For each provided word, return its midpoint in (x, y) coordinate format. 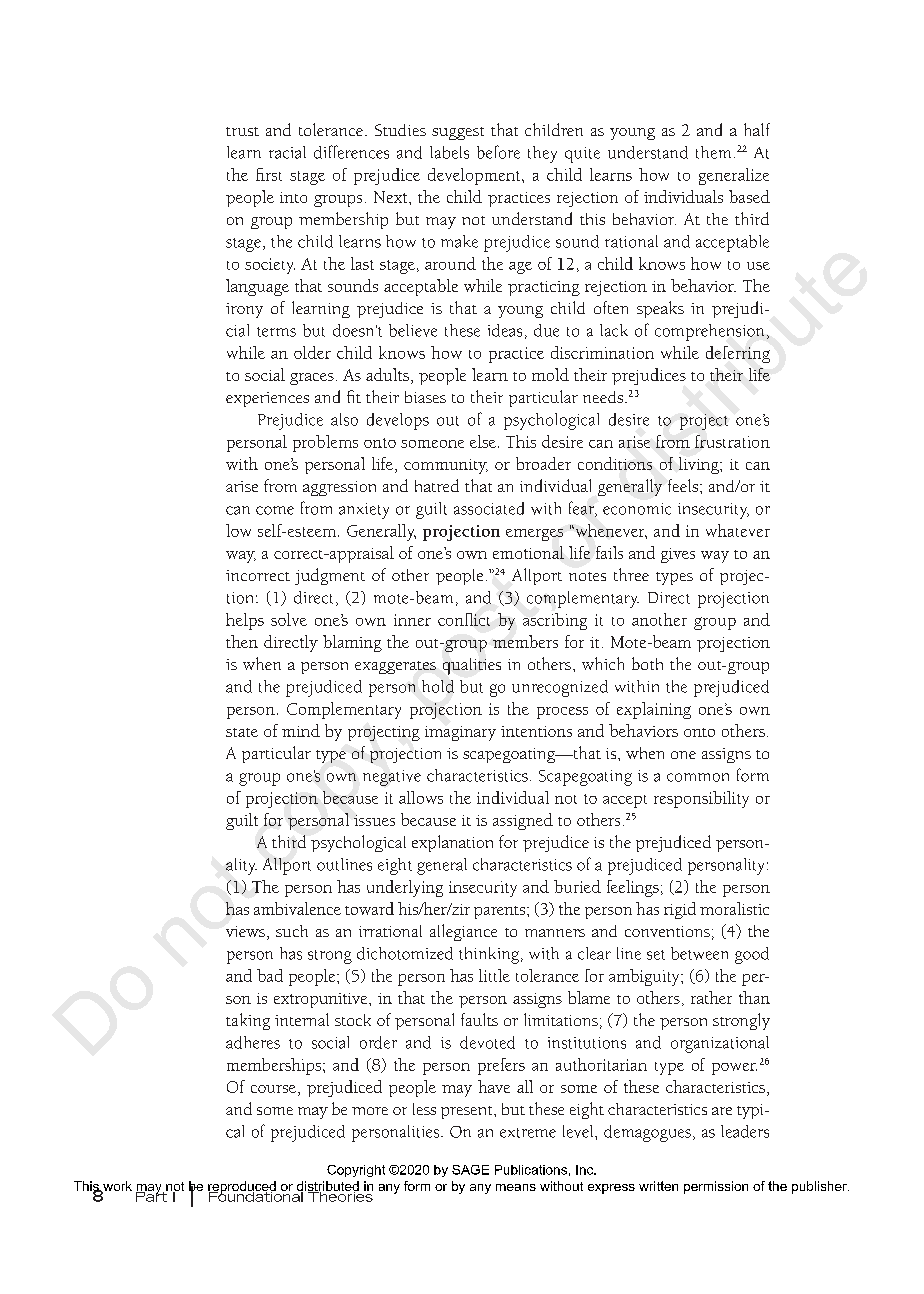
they (542, 154)
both (647, 663)
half (757, 129)
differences (351, 152)
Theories (340, 1195)
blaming (352, 643)
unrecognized (560, 688)
